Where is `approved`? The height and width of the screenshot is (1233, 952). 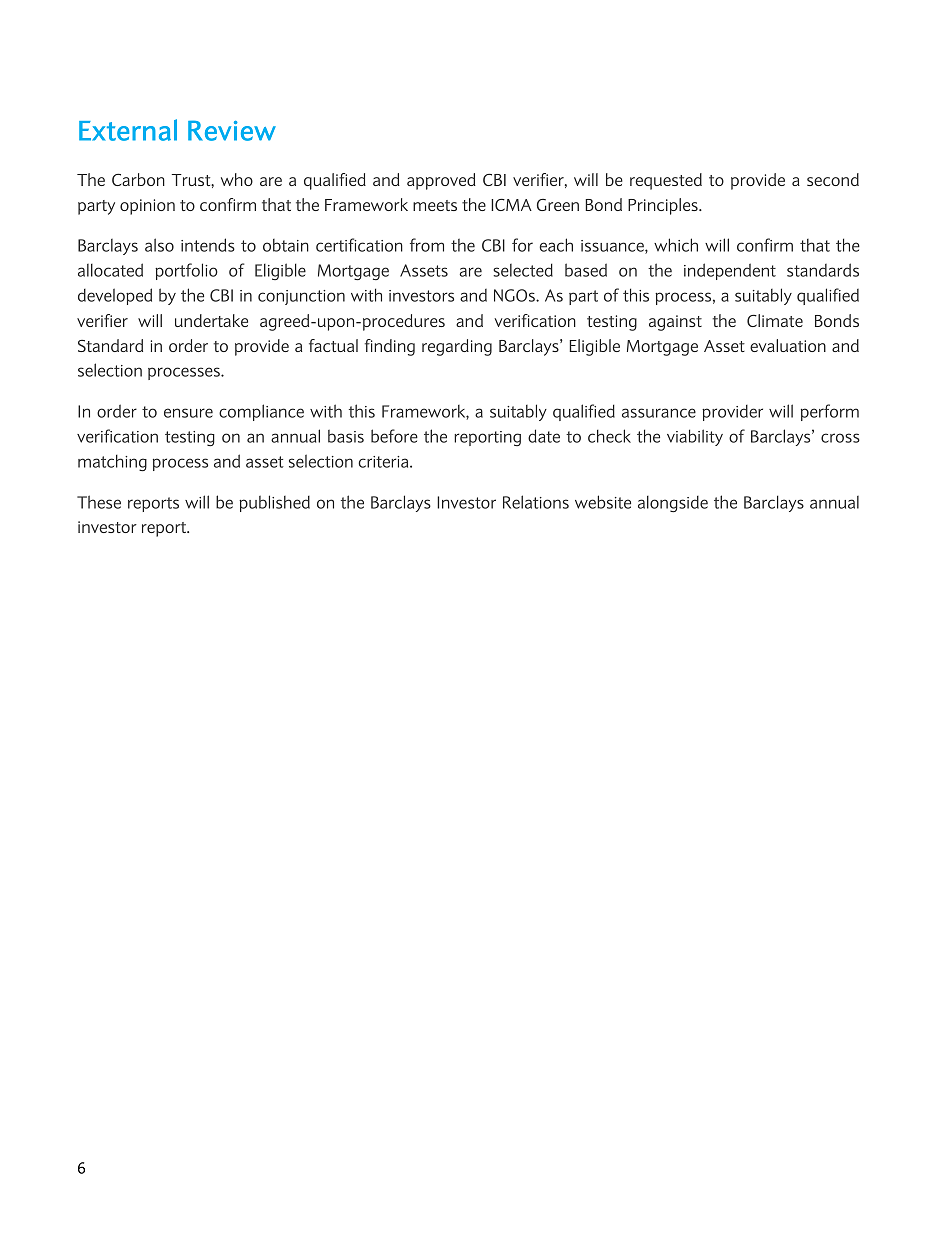
approved is located at coordinates (441, 181).
